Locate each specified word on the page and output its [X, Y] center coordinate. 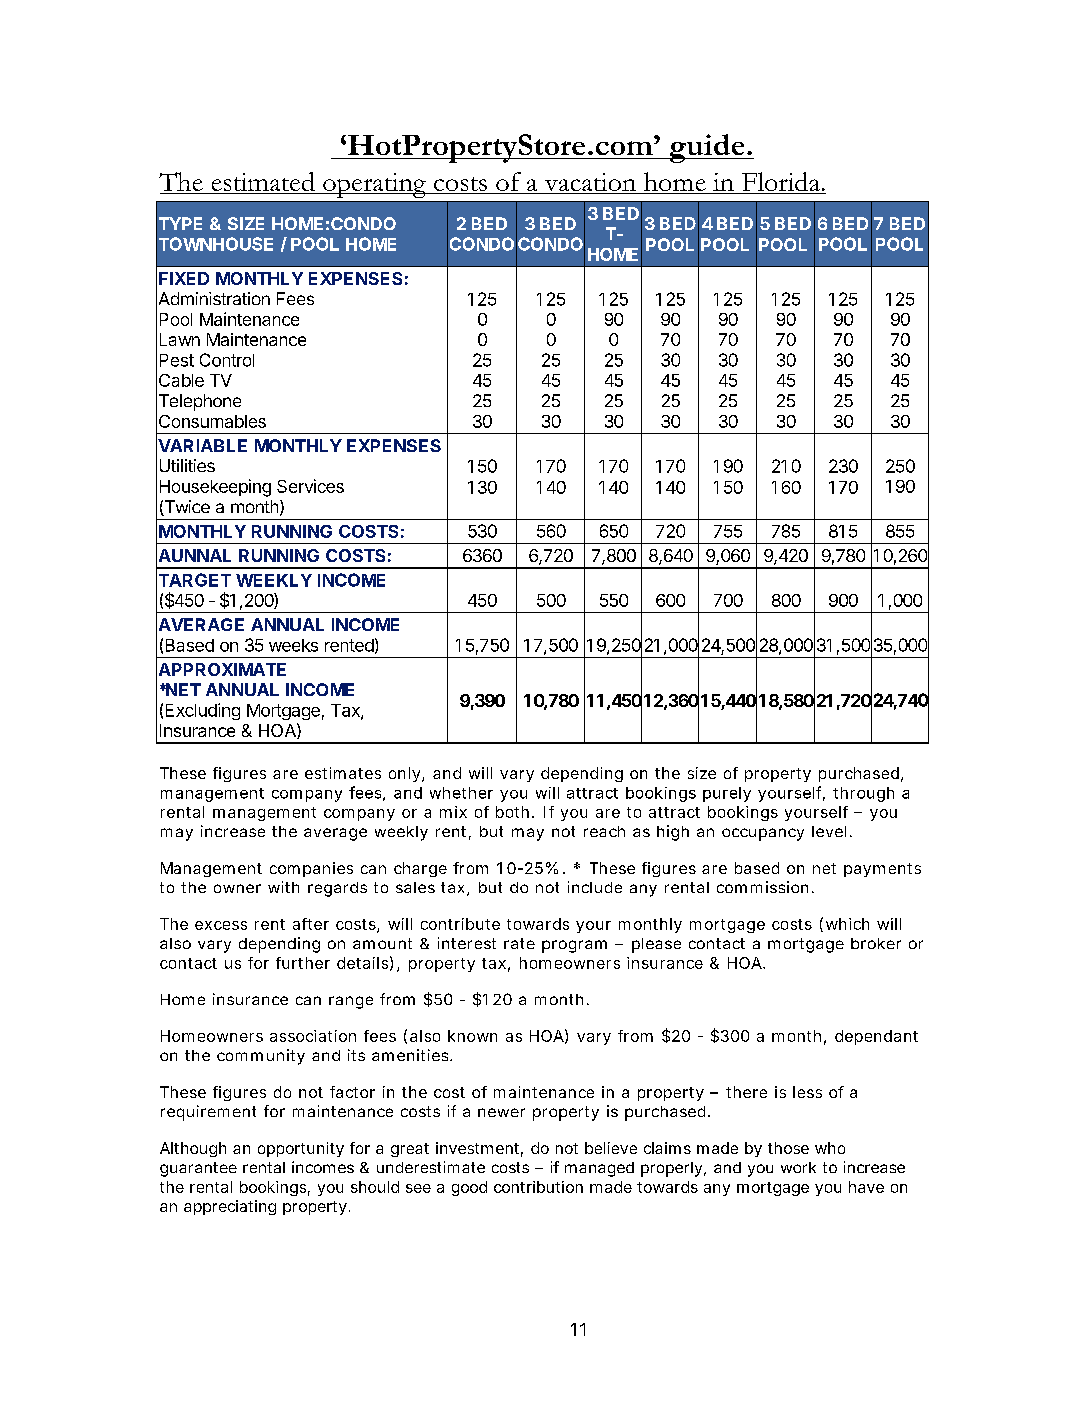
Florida [781, 183]
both [512, 812]
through [863, 794]
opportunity [301, 1149]
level [829, 831]
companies [311, 869]
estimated [263, 183]
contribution [538, 1187]
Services [310, 486]
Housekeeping [215, 488]
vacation [590, 183]
